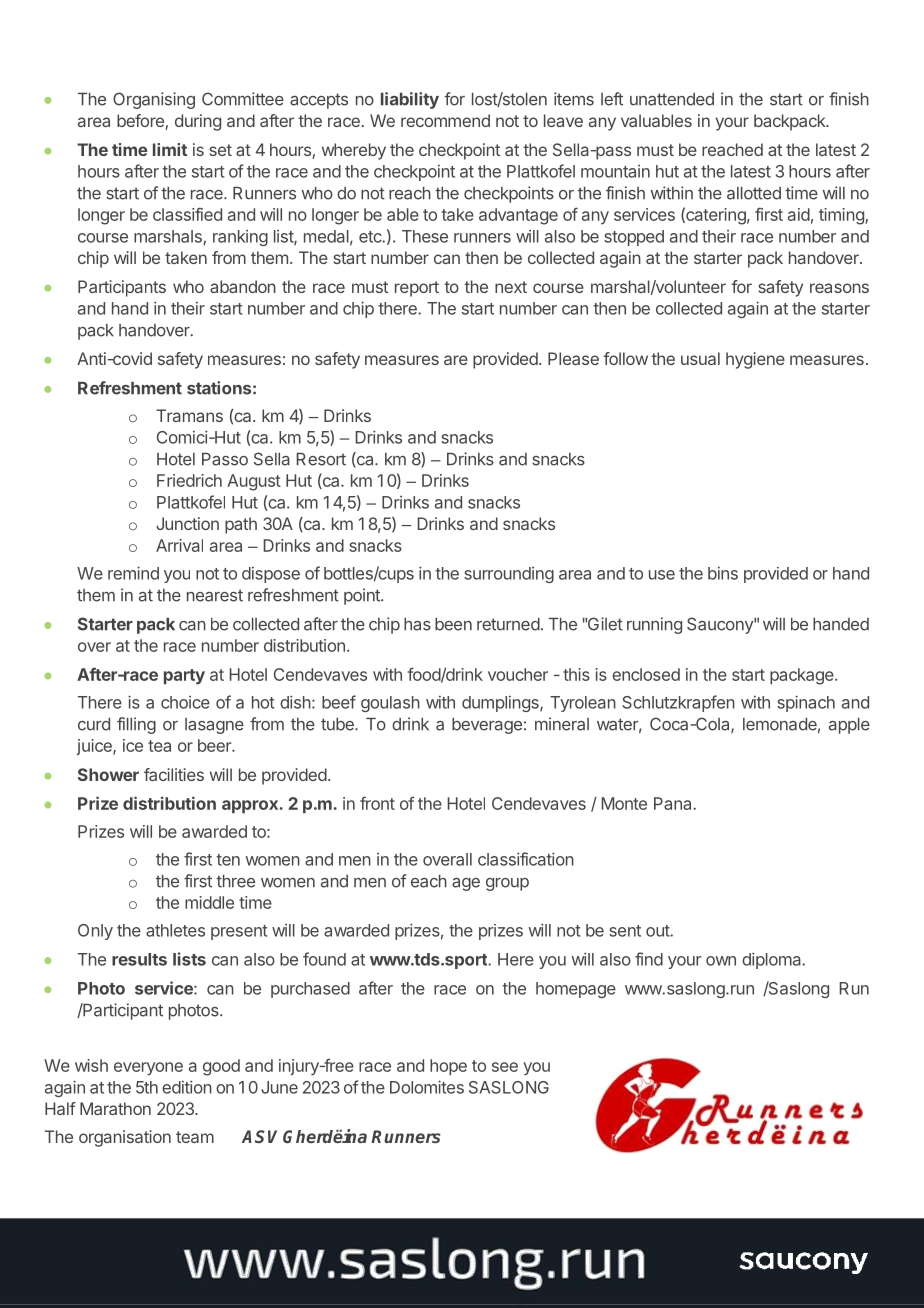  Describe the element at coordinates (377, 803) in the document. I see `front` at that location.
